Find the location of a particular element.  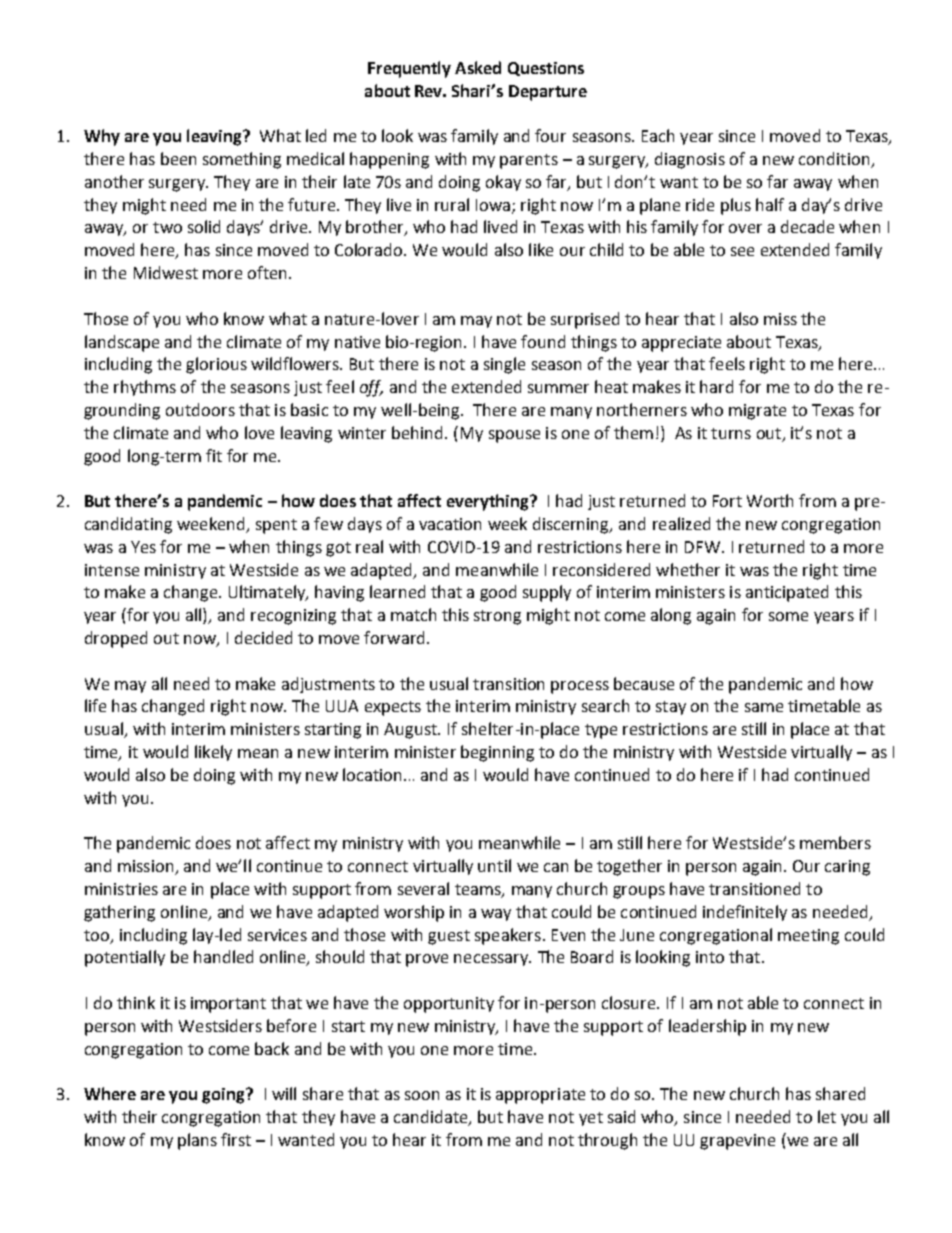

anticipated is located at coordinates (787, 593).
